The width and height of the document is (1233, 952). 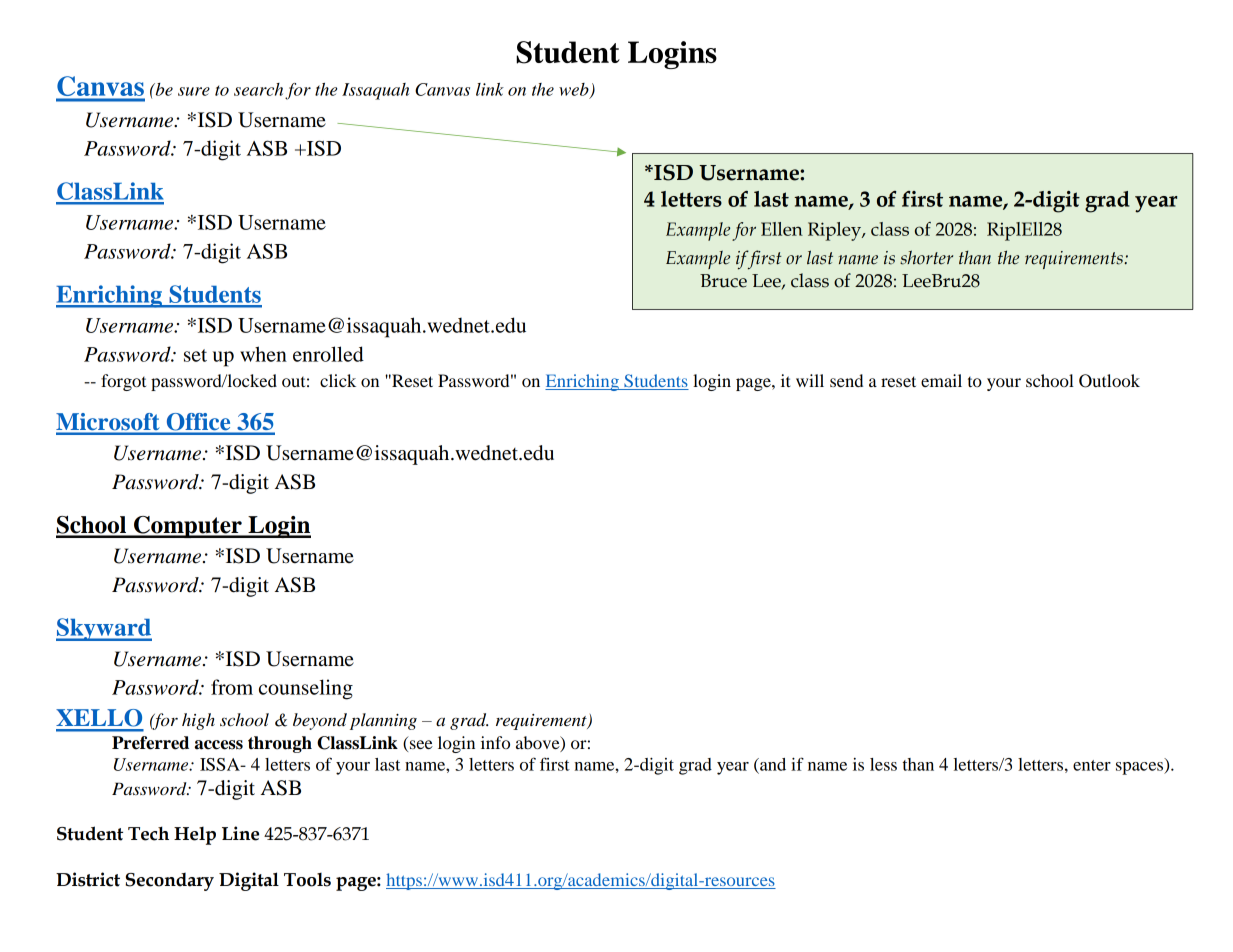 I want to click on when, so click(x=263, y=354).
